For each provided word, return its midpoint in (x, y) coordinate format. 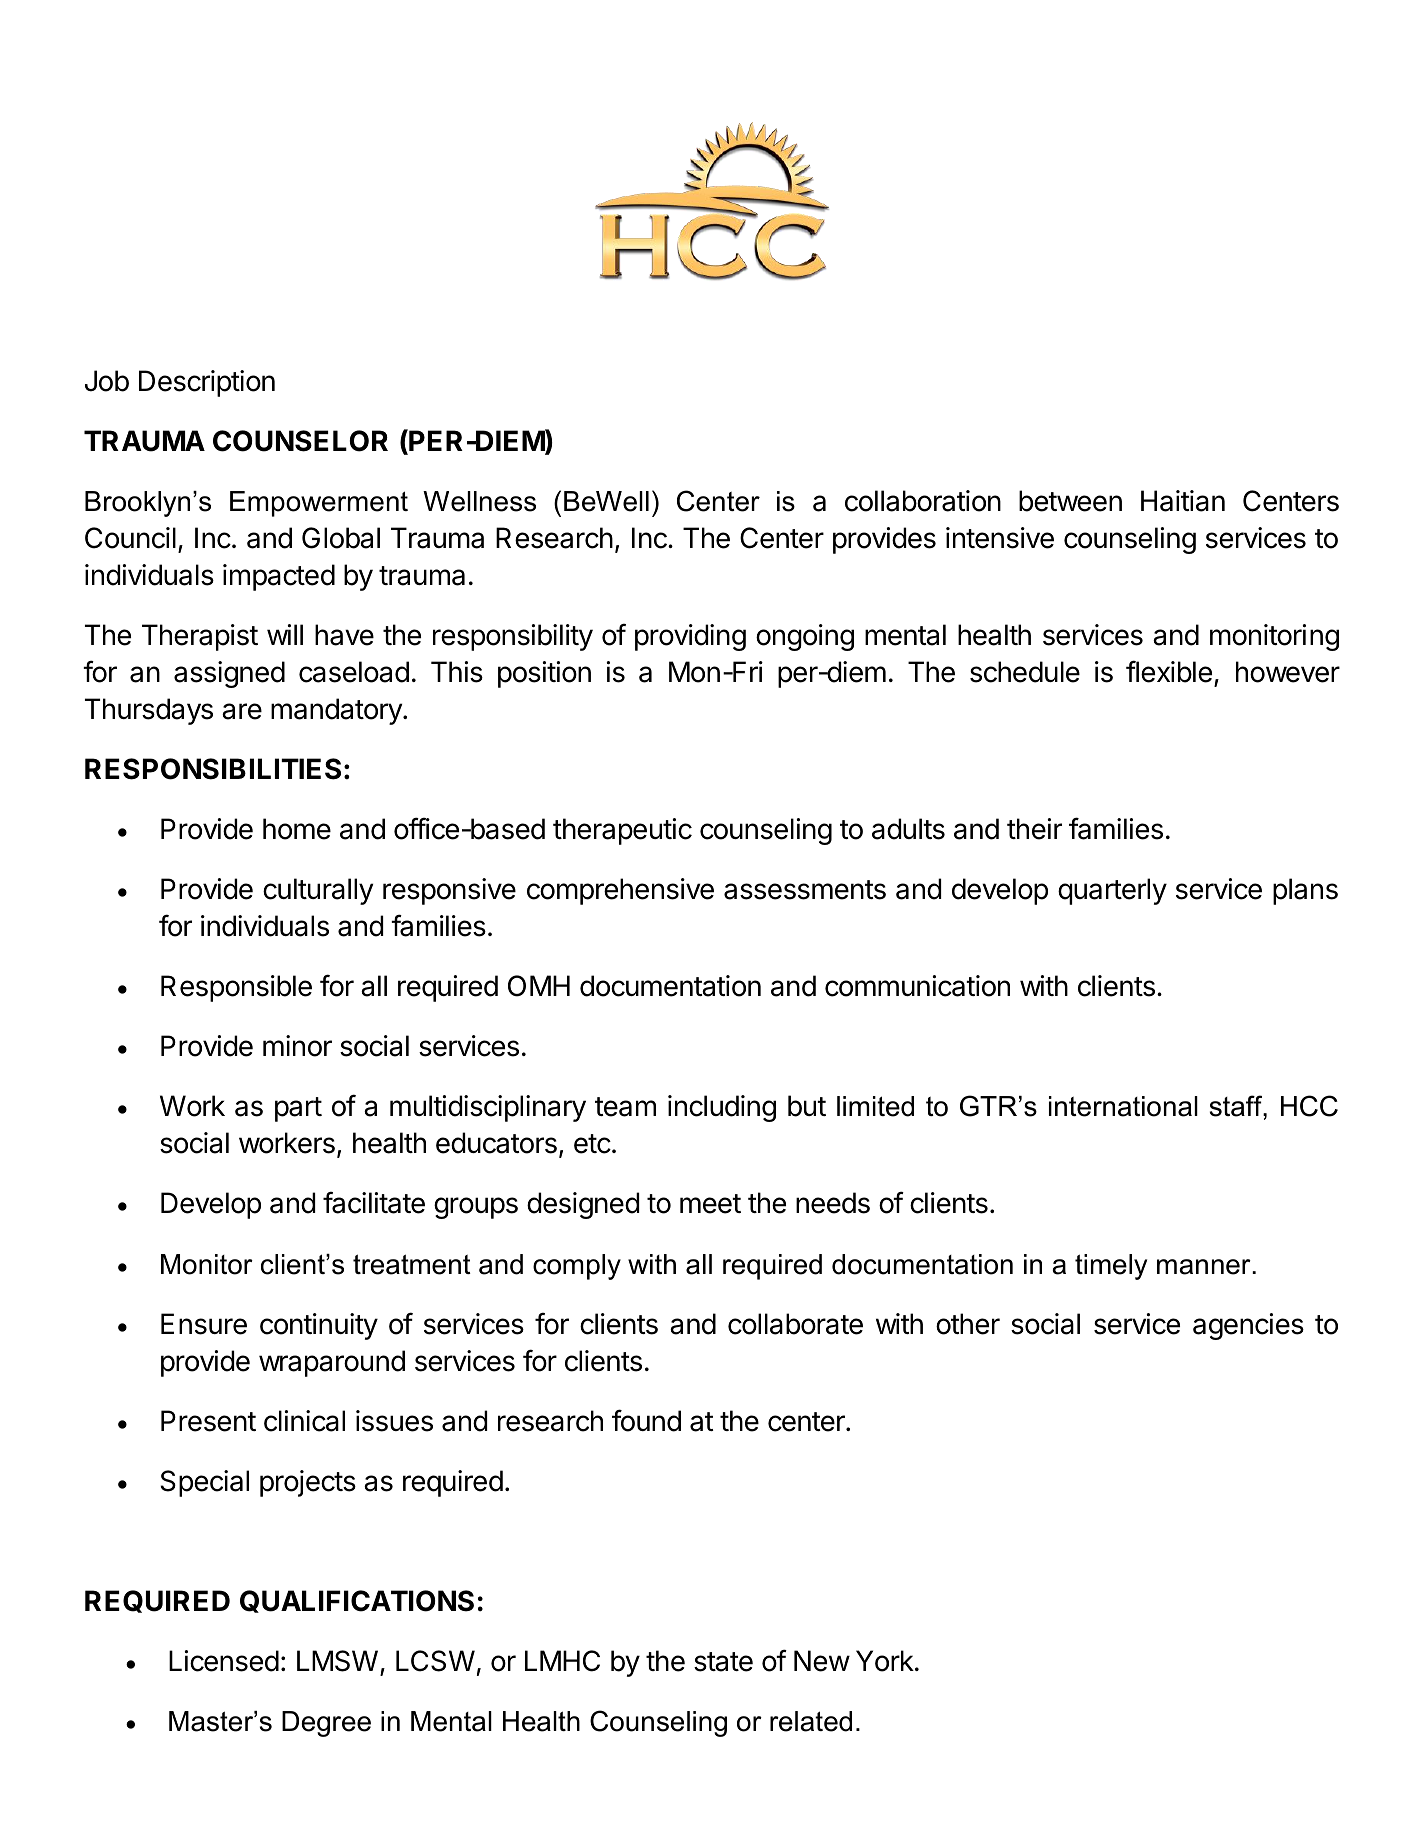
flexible (1169, 671)
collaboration (923, 501)
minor (297, 1046)
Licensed (224, 1661)
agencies (1248, 1326)
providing (690, 637)
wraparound (332, 1363)
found (646, 1420)
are (242, 711)
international (1123, 1106)
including (722, 1108)
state (723, 1662)
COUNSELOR (300, 441)
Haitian (1183, 501)
